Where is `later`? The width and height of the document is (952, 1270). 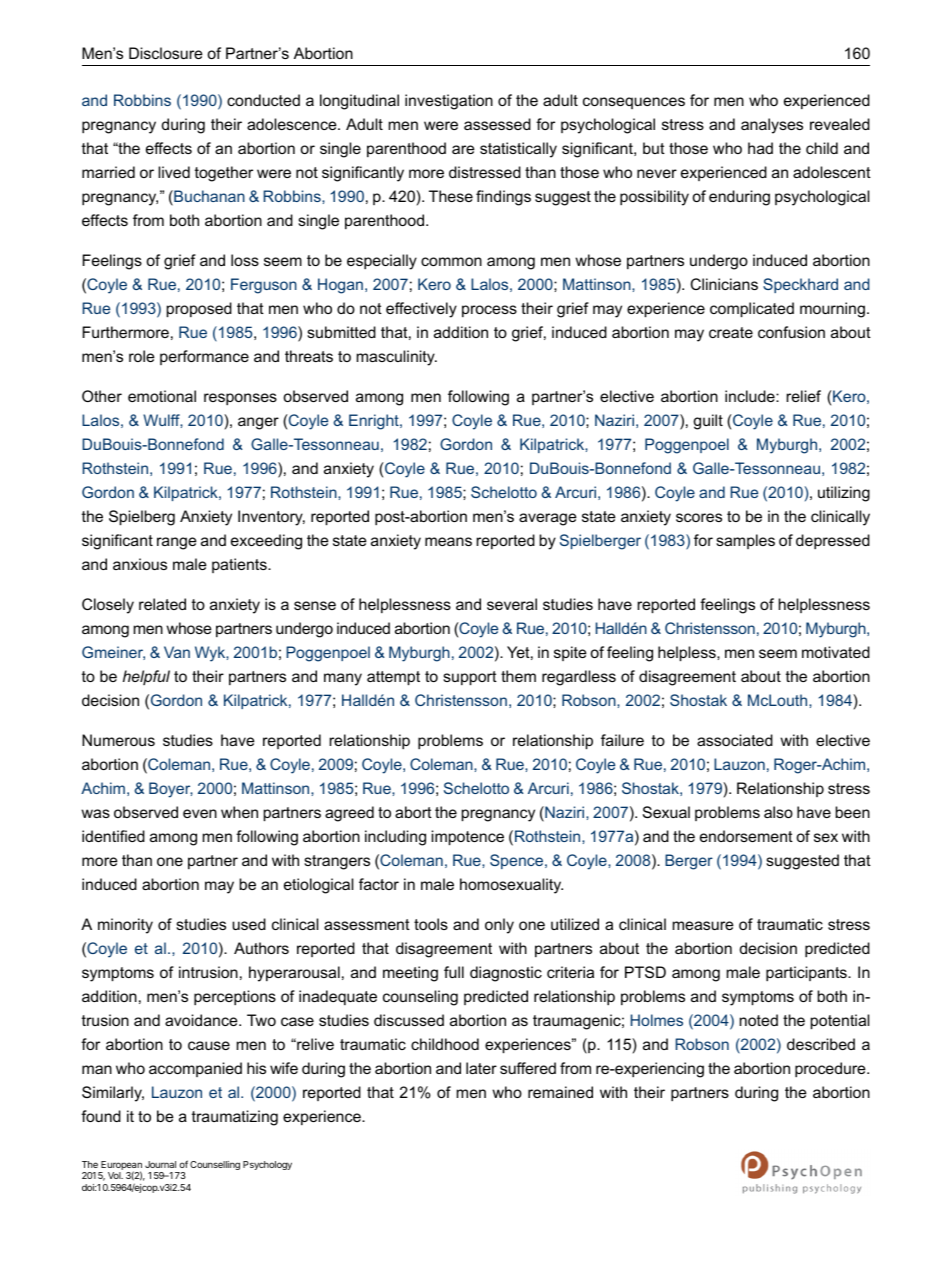 later is located at coordinates (481, 1068).
